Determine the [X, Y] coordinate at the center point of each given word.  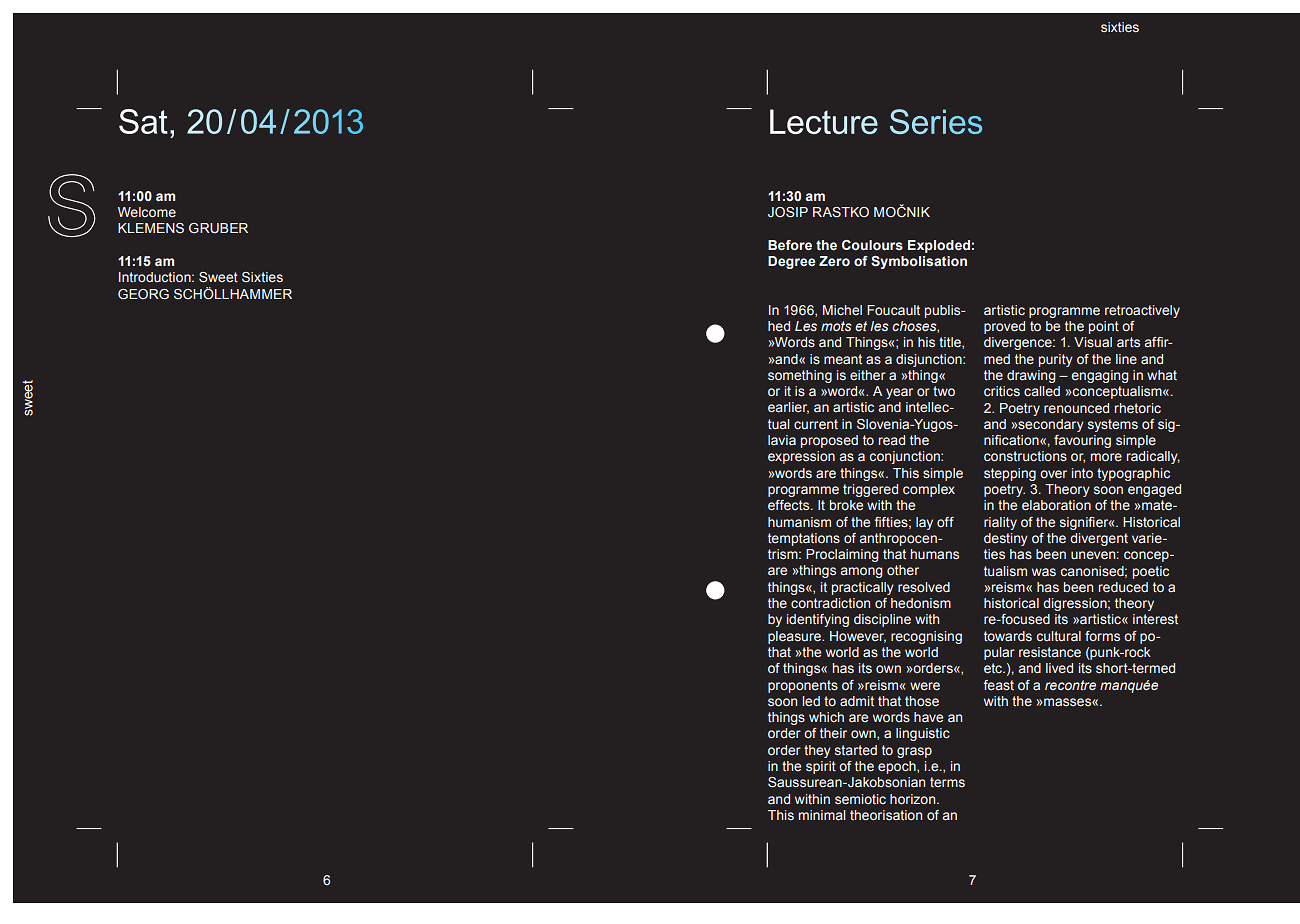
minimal [822, 815]
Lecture [824, 121]
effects [790, 505]
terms [947, 782]
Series [936, 121]
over [1053, 474]
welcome [147, 212]
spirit [821, 767]
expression [801, 457]
